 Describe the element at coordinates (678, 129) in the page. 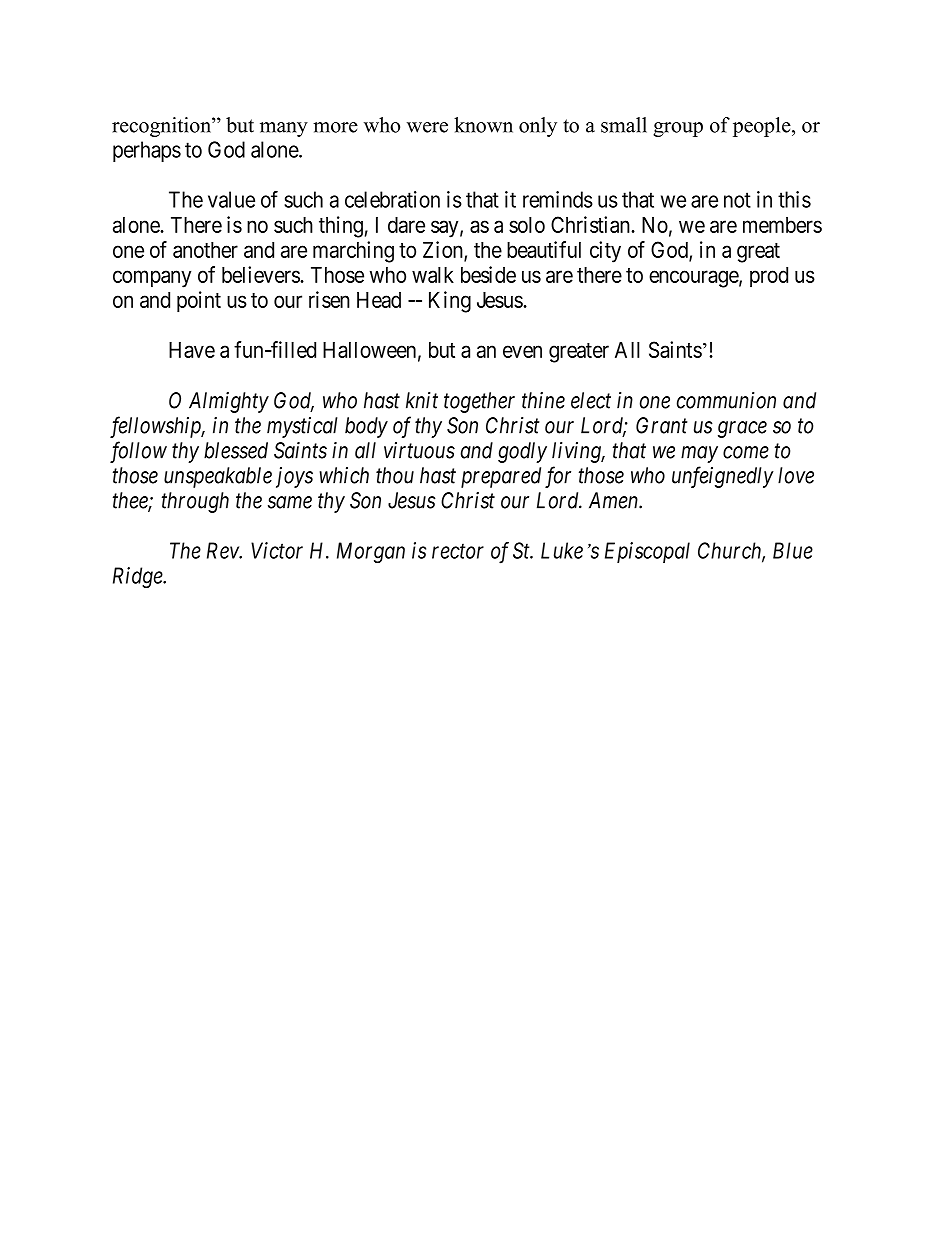

I see `group` at that location.
